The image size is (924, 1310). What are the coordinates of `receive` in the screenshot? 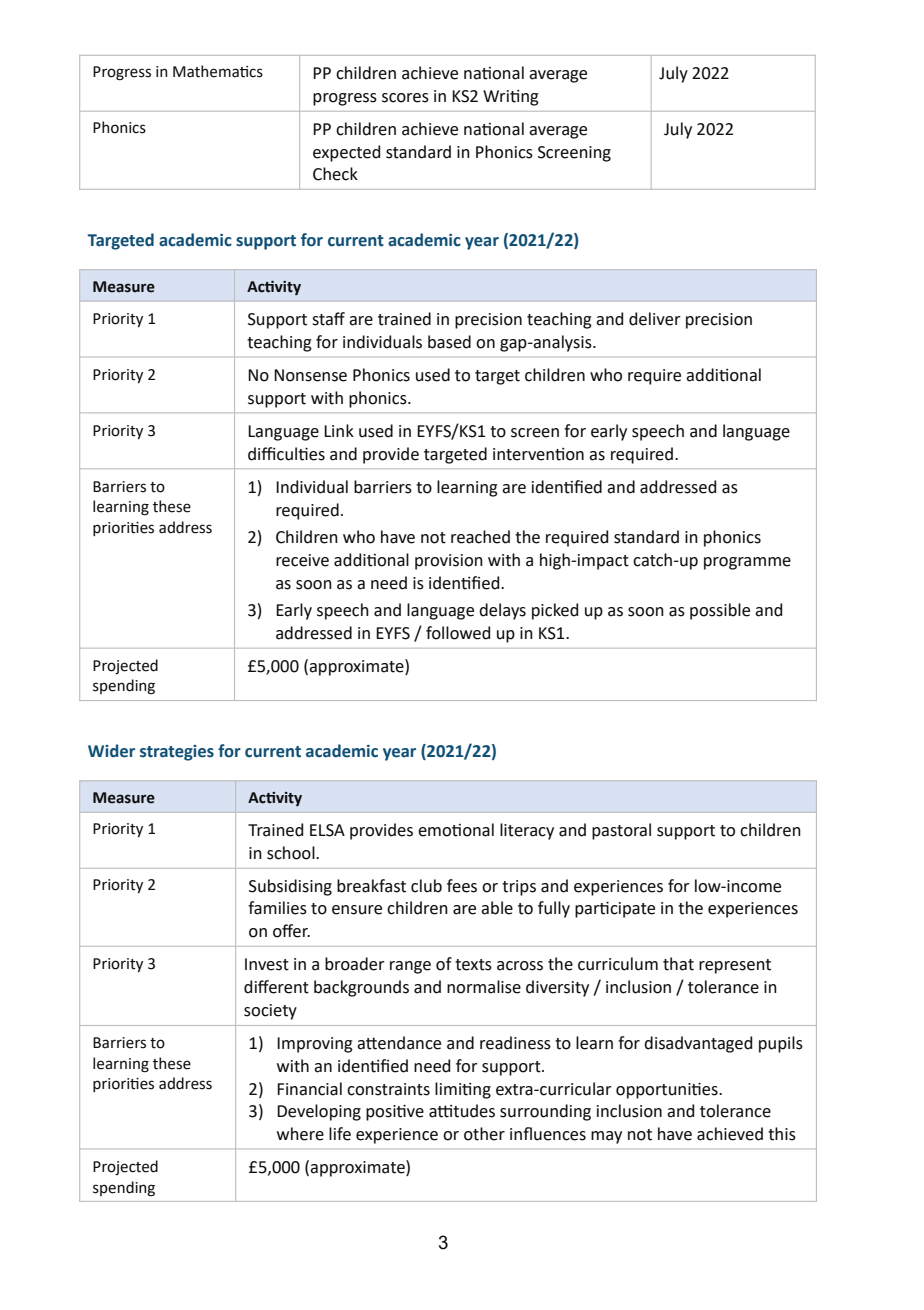 It's located at (302, 560).
